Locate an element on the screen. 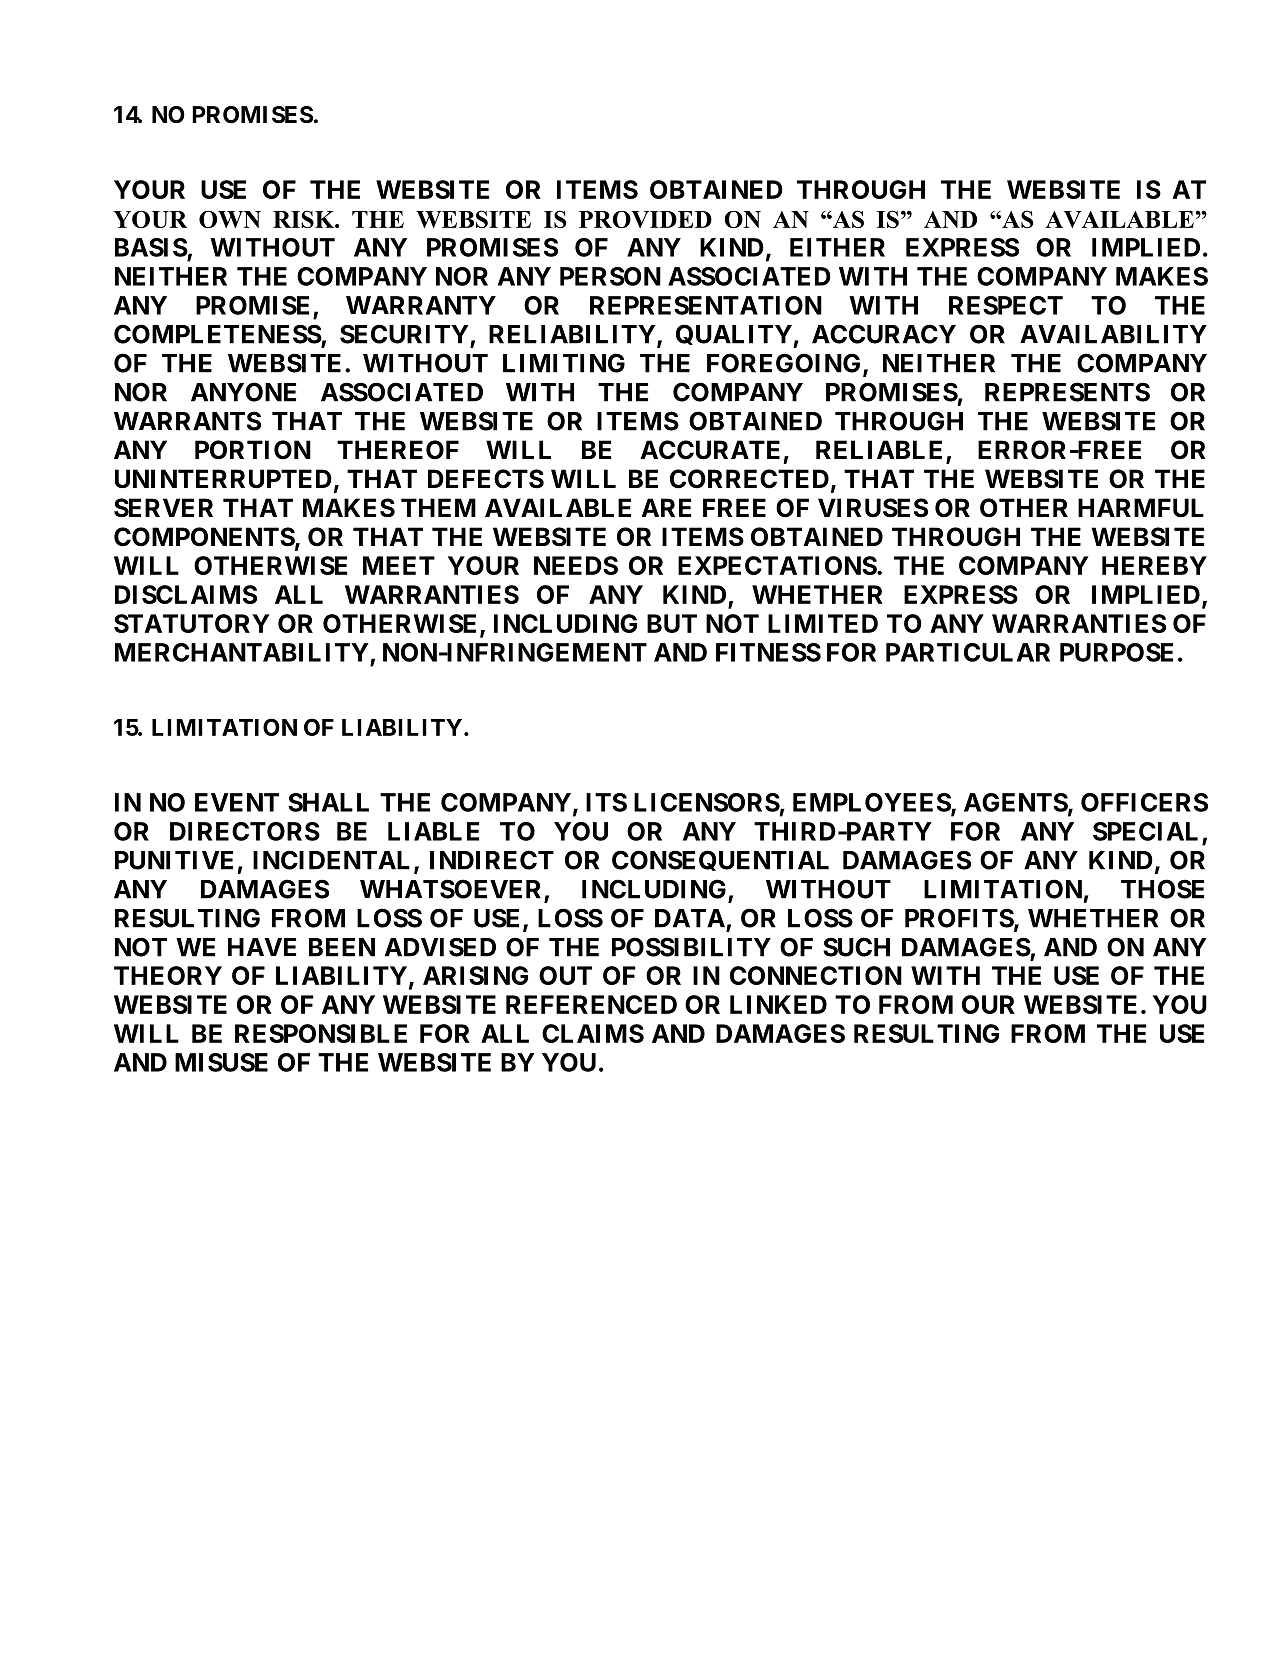  PROVIDED is located at coordinates (645, 219).
